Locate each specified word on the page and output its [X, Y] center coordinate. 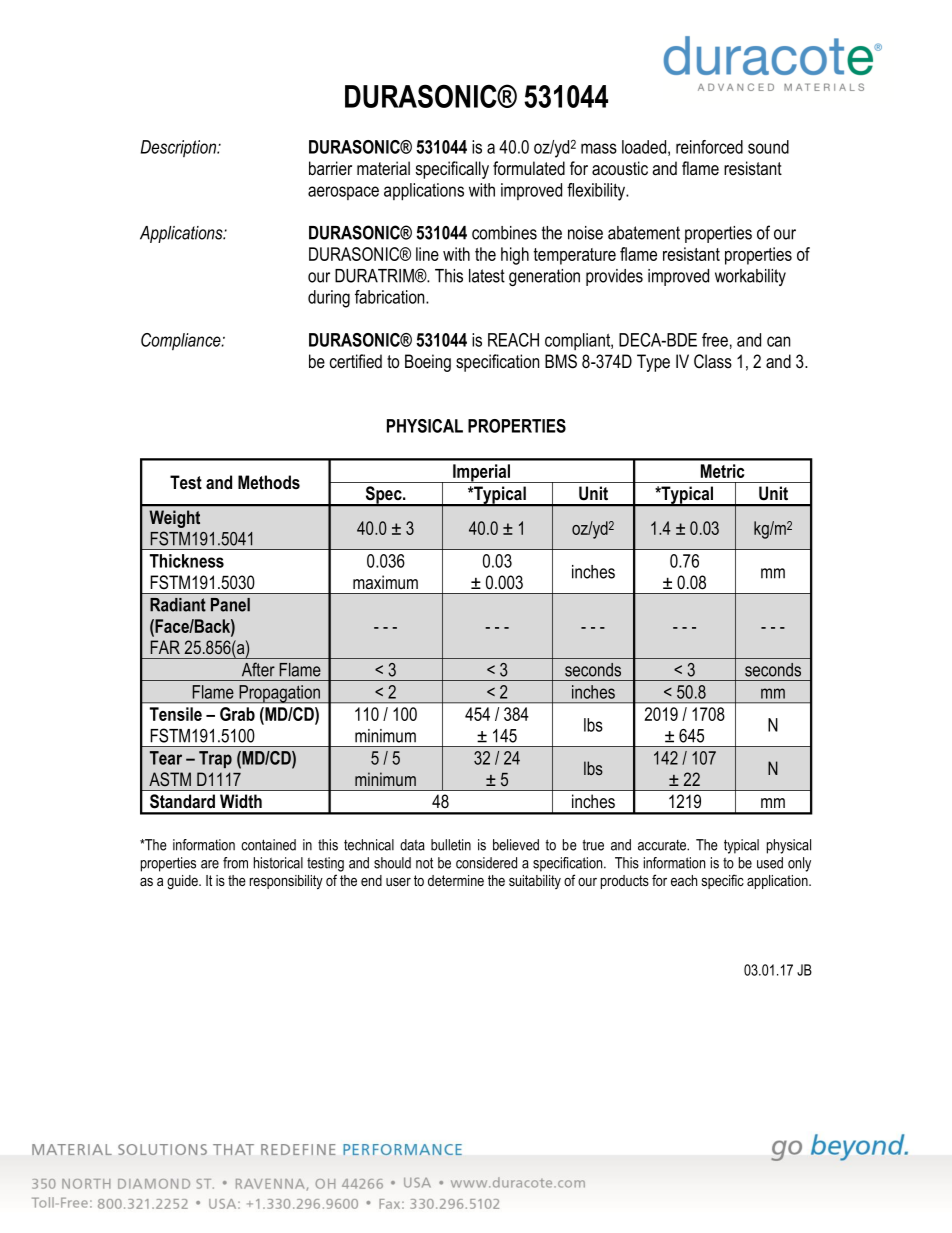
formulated [529, 168]
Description [180, 149]
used [770, 863]
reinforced [709, 147]
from [235, 863]
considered [486, 863]
